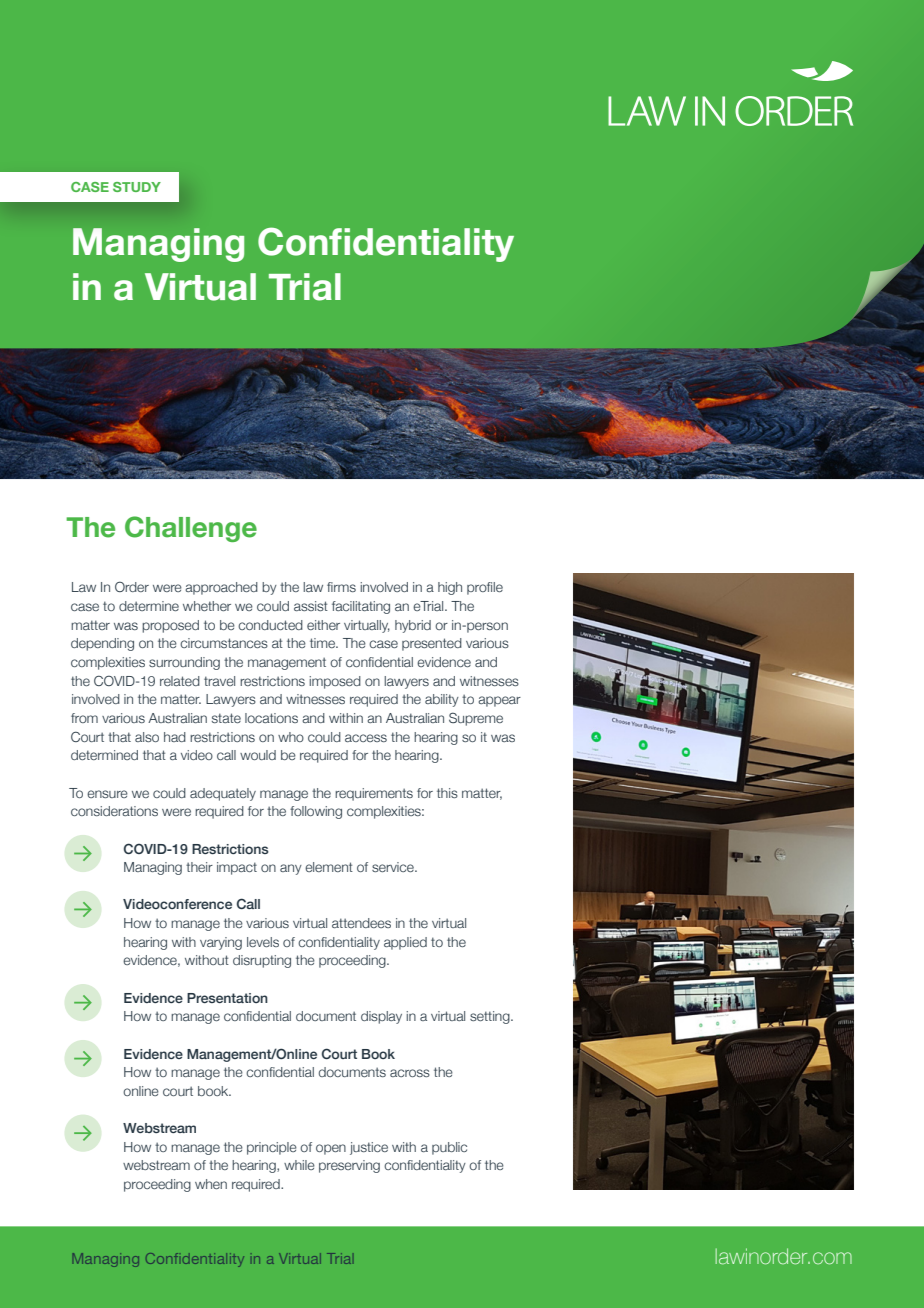 The image size is (924, 1308). Describe the element at coordinates (191, 529) in the screenshot. I see `Challenge` at that location.
